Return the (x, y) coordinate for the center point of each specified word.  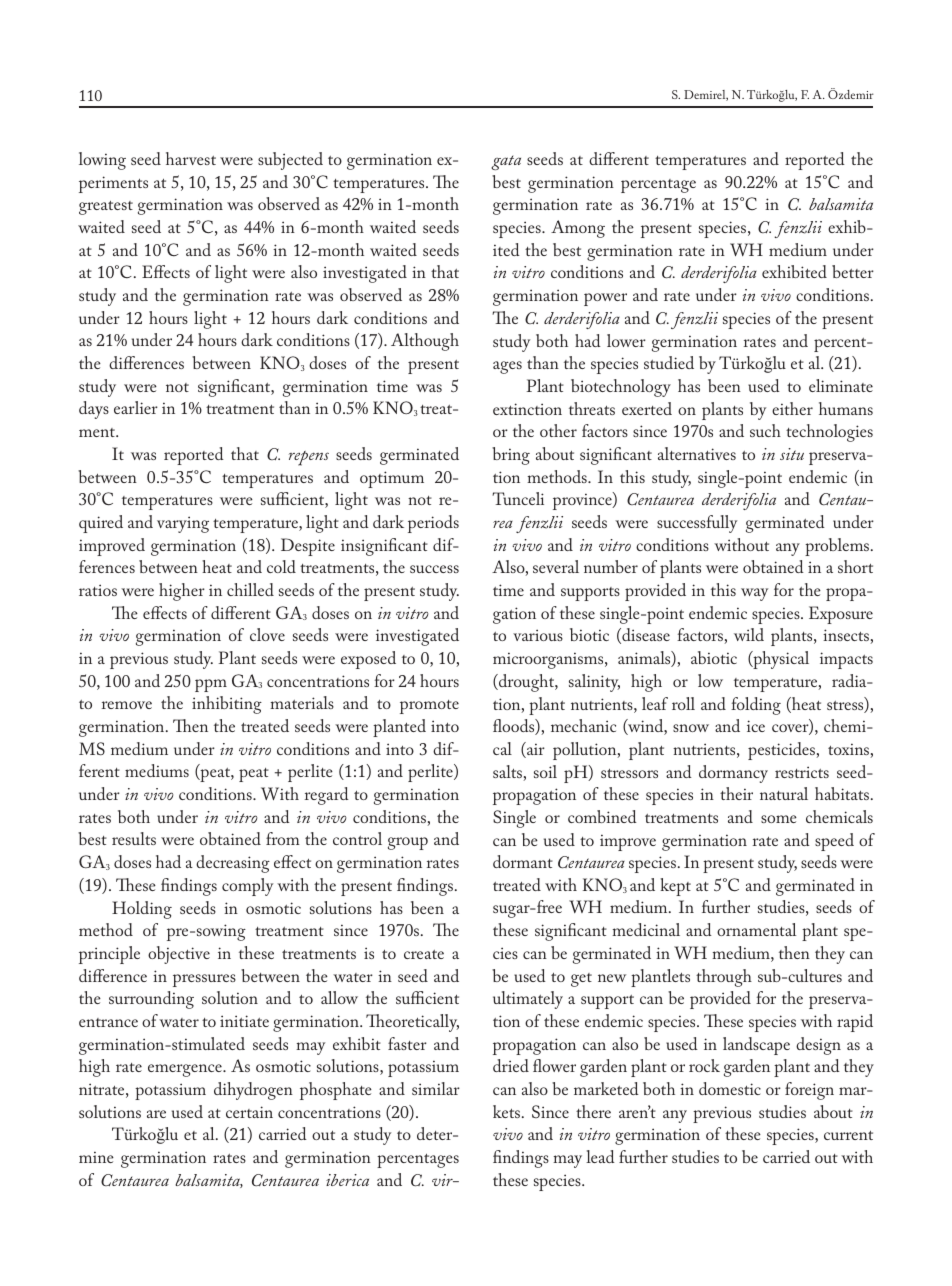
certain (249, 1112)
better (853, 271)
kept (675, 887)
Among (578, 229)
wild (749, 634)
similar (436, 1088)
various (538, 635)
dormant (523, 861)
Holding (142, 910)
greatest (106, 208)
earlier (136, 407)
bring (511, 456)
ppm (211, 685)
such (765, 430)
